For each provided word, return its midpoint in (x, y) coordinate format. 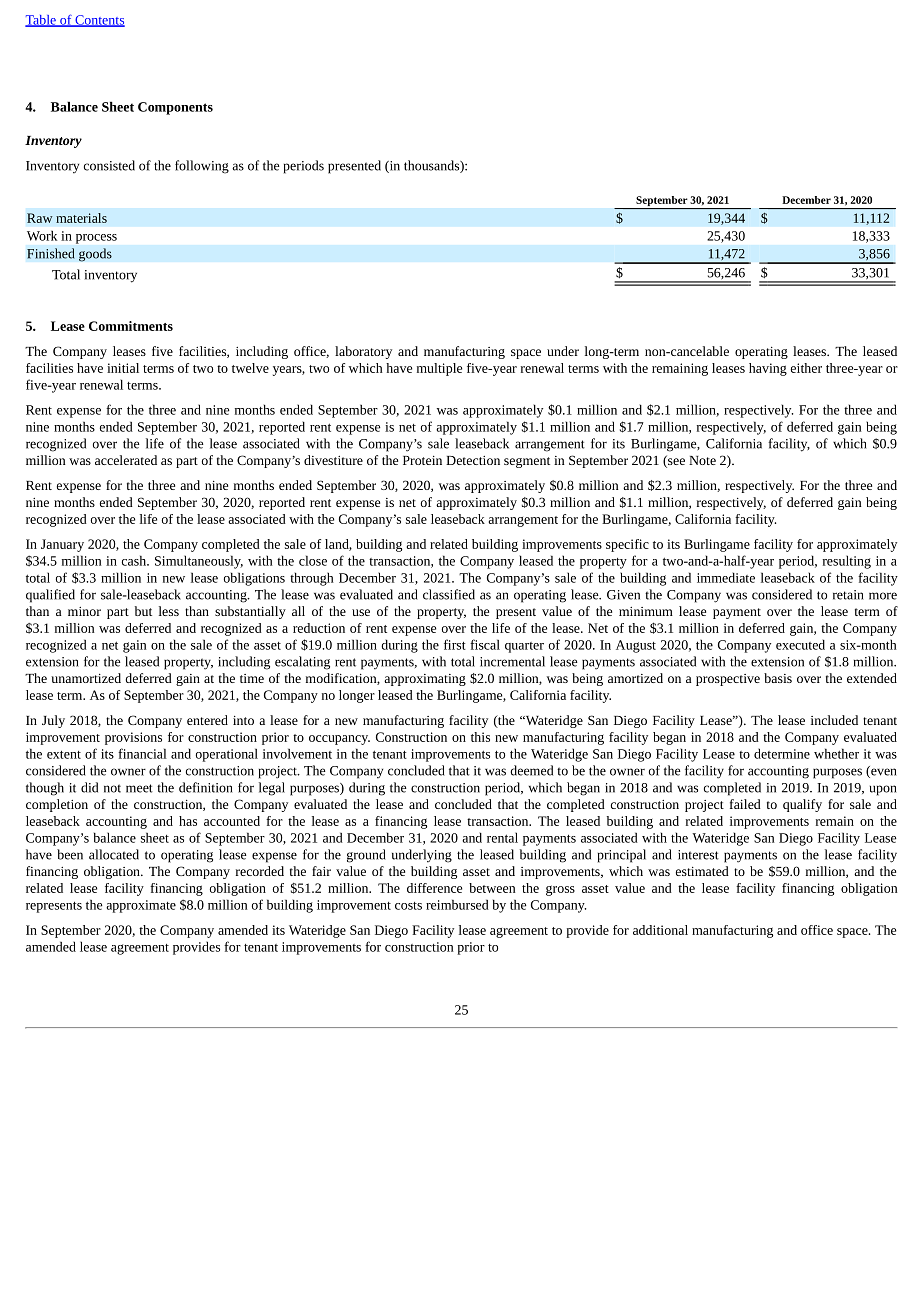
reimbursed (457, 904)
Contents (99, 21)
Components (175, 108)
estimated (702, 871)
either (806, 368)
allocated (114, 854)
